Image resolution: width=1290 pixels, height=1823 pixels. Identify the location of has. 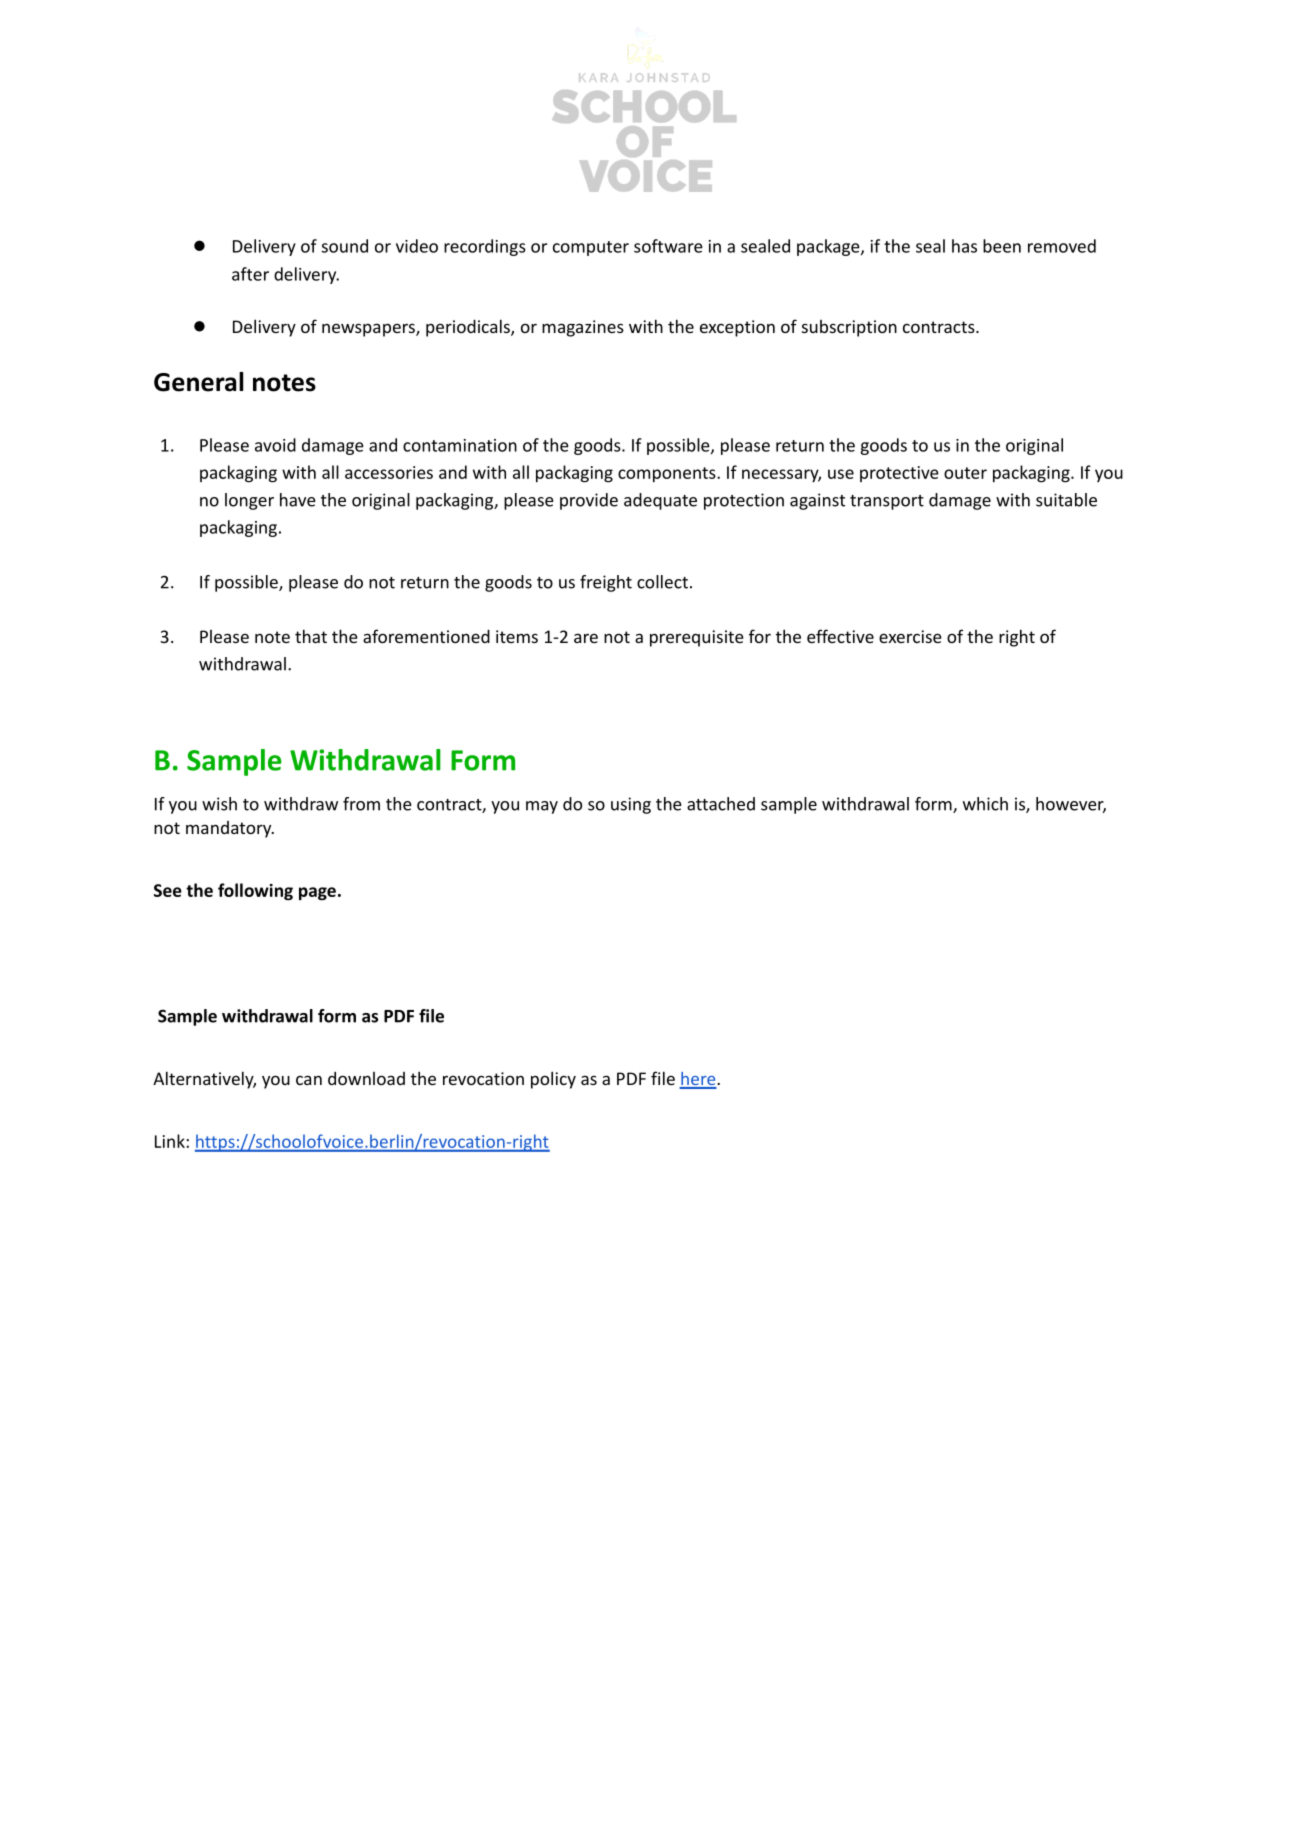
(964, 246).
